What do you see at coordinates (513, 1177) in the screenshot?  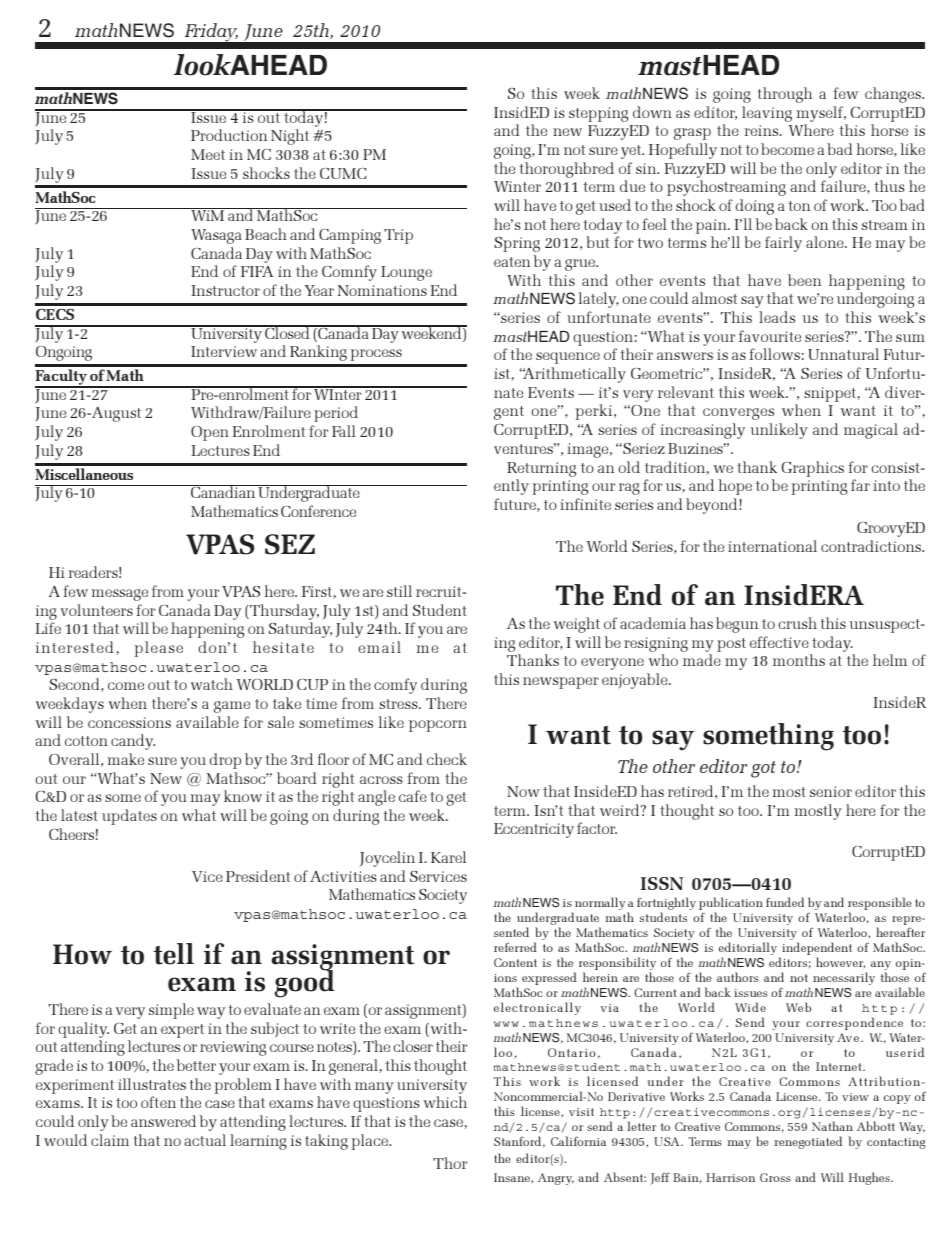 I see `Insane` at bounding box center [513, 1177].
